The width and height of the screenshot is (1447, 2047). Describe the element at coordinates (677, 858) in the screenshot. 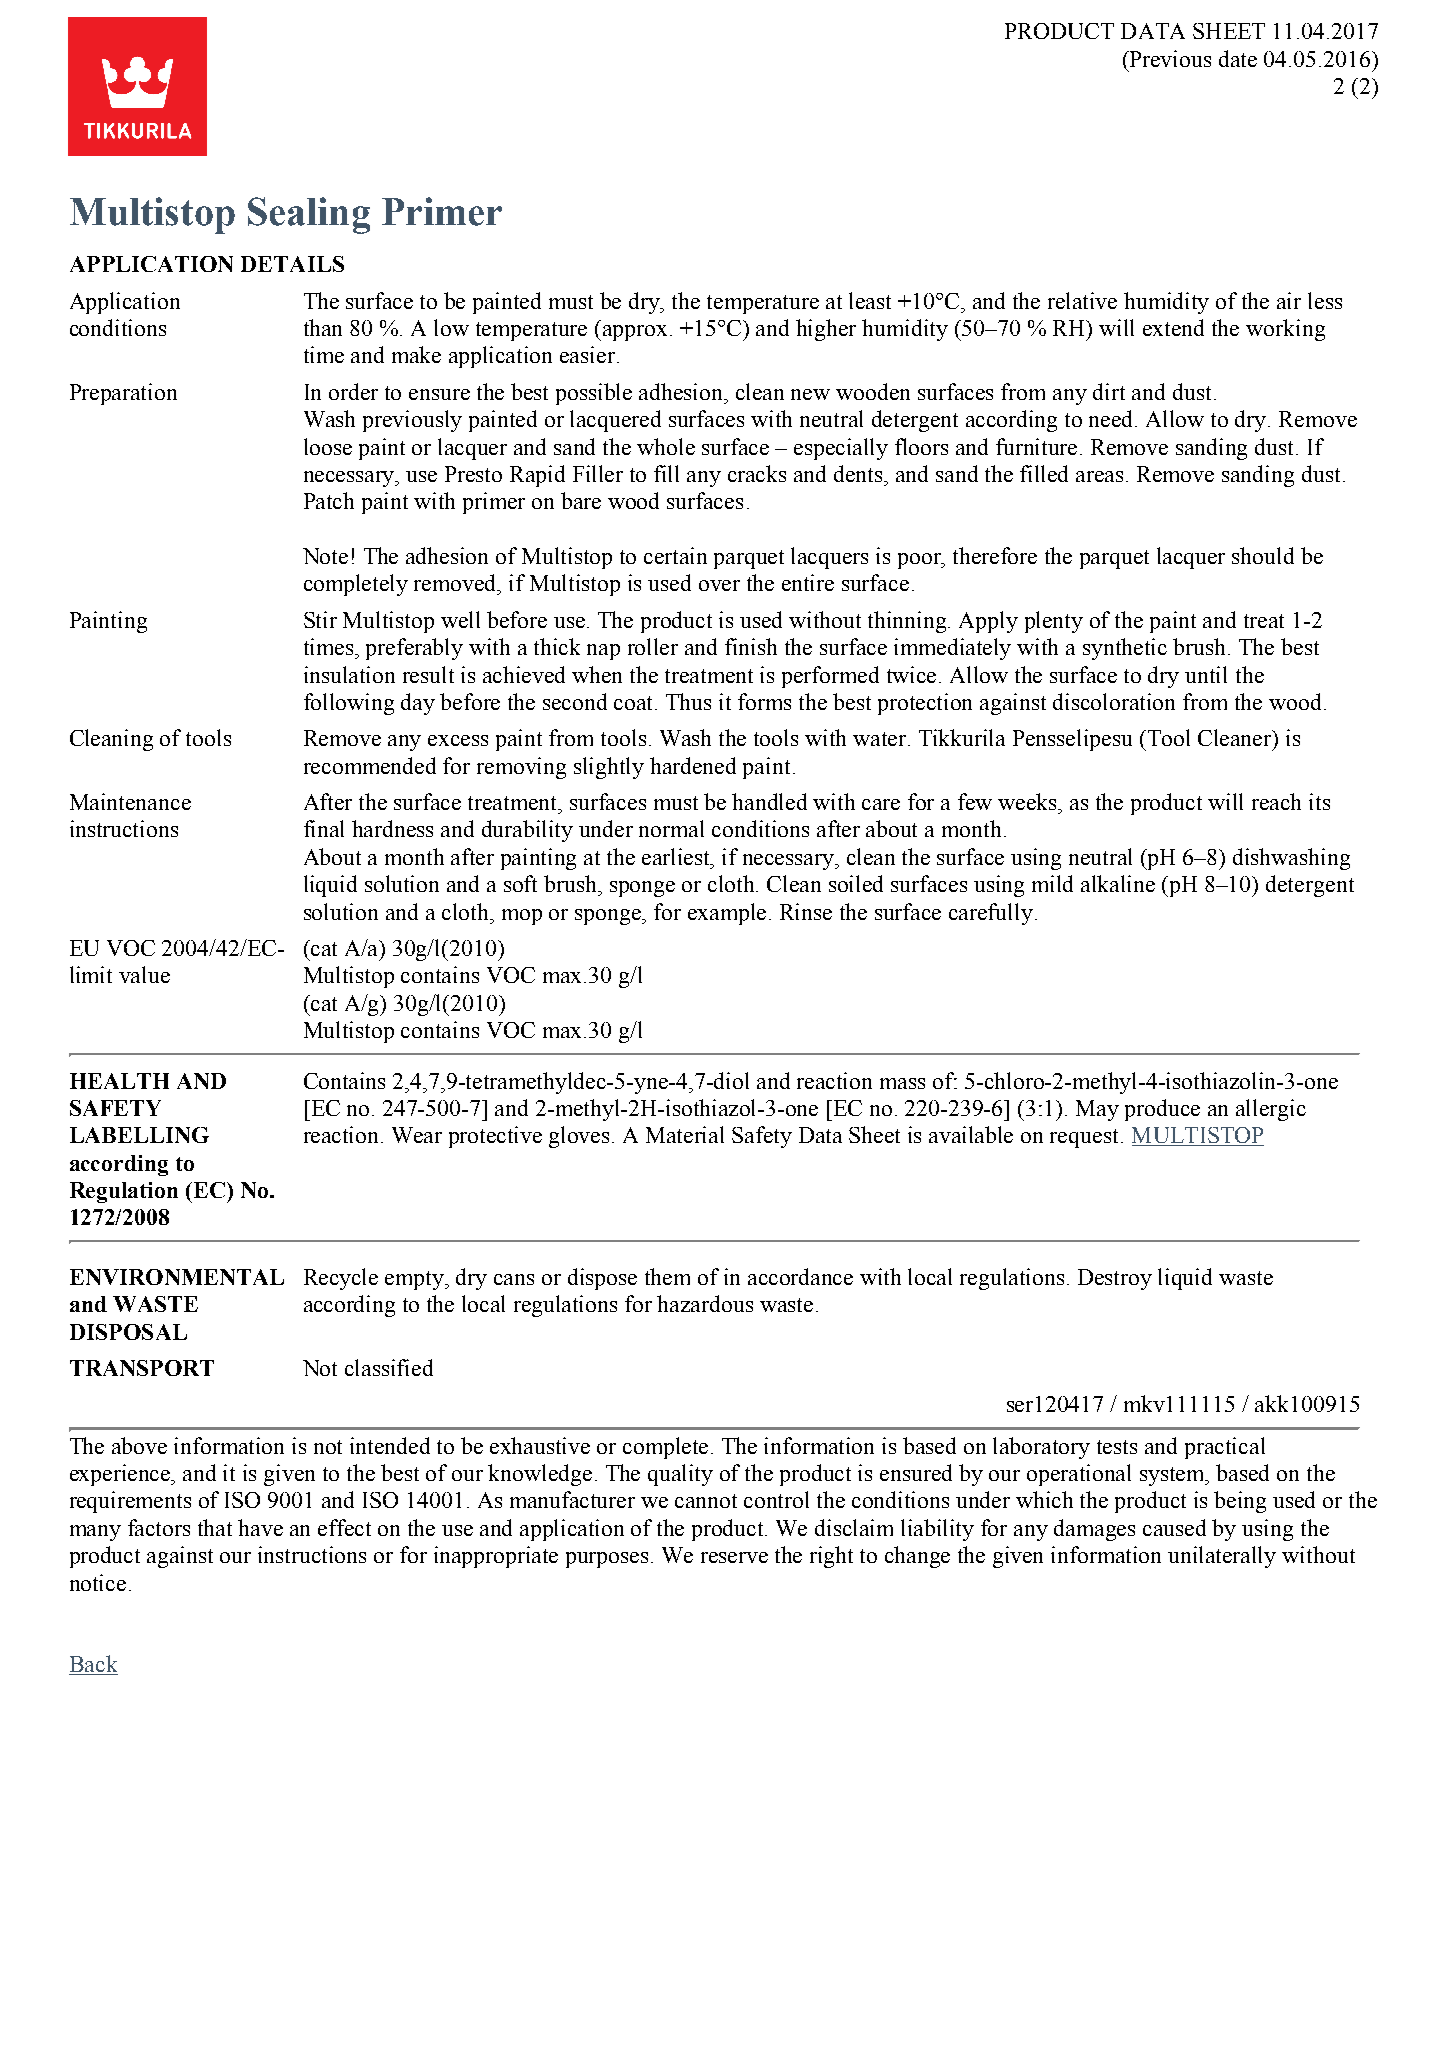

I see `earliest` at that location.
